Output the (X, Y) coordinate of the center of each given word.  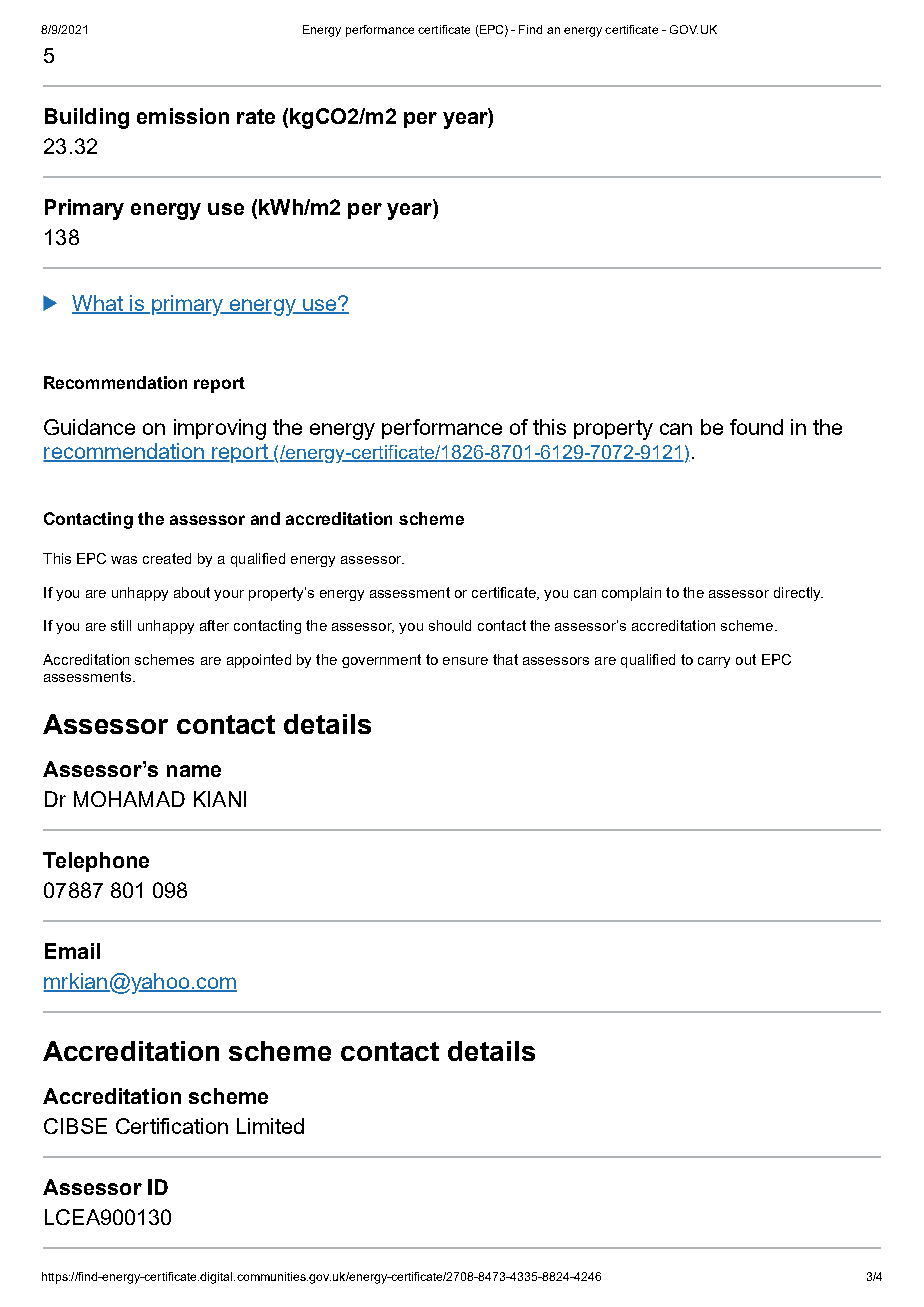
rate (256, 116)
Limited (270, 1126)
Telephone (96, 862)
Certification (172, 1126)
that (505, 659)
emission (183, 116)
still (121, 625)
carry (714, 662)
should (450, 625)
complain (631, 594)
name (194, 771)
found (756, 427)
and (265, 518)
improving (220, 429)
